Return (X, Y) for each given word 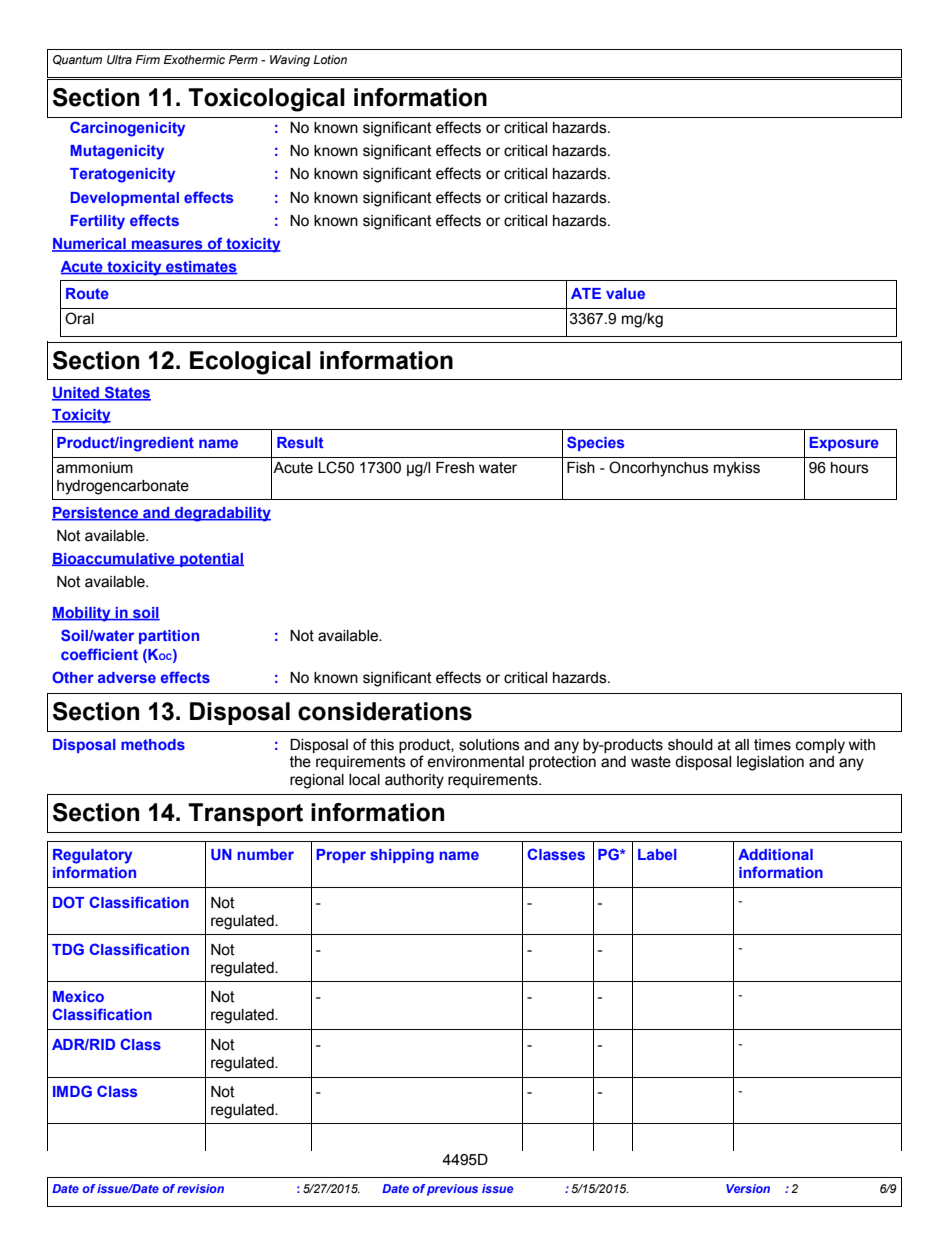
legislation (770, 763)
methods (153, 744)
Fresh (455, 468)
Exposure (844, 444)
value (625, 293)
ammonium (95, 468)
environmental (475, 762)
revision (200, 1188)
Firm (148, 59)
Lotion (330, 59)
